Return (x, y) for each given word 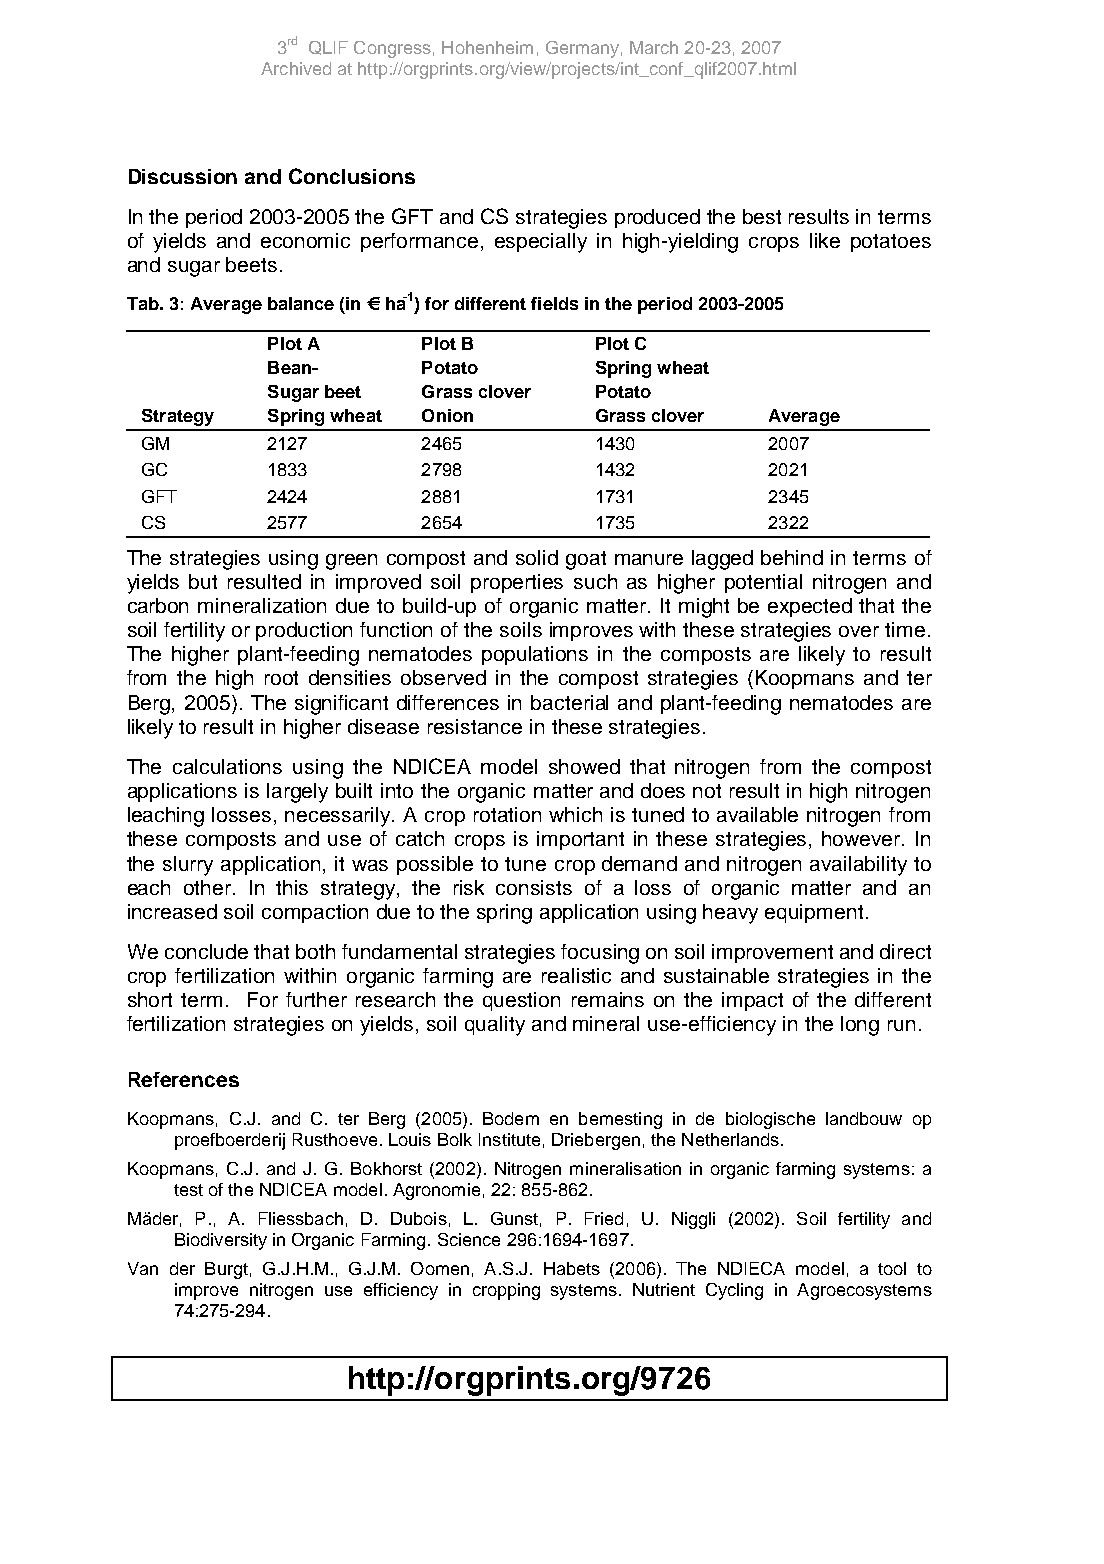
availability (858, 866)
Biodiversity (221, 1241)
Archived (296, 68)
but (203, 581)
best (762, 216)
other (209, 887)
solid (537, 557)
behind (792, 557)
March (654, 47)
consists (534, 887)
